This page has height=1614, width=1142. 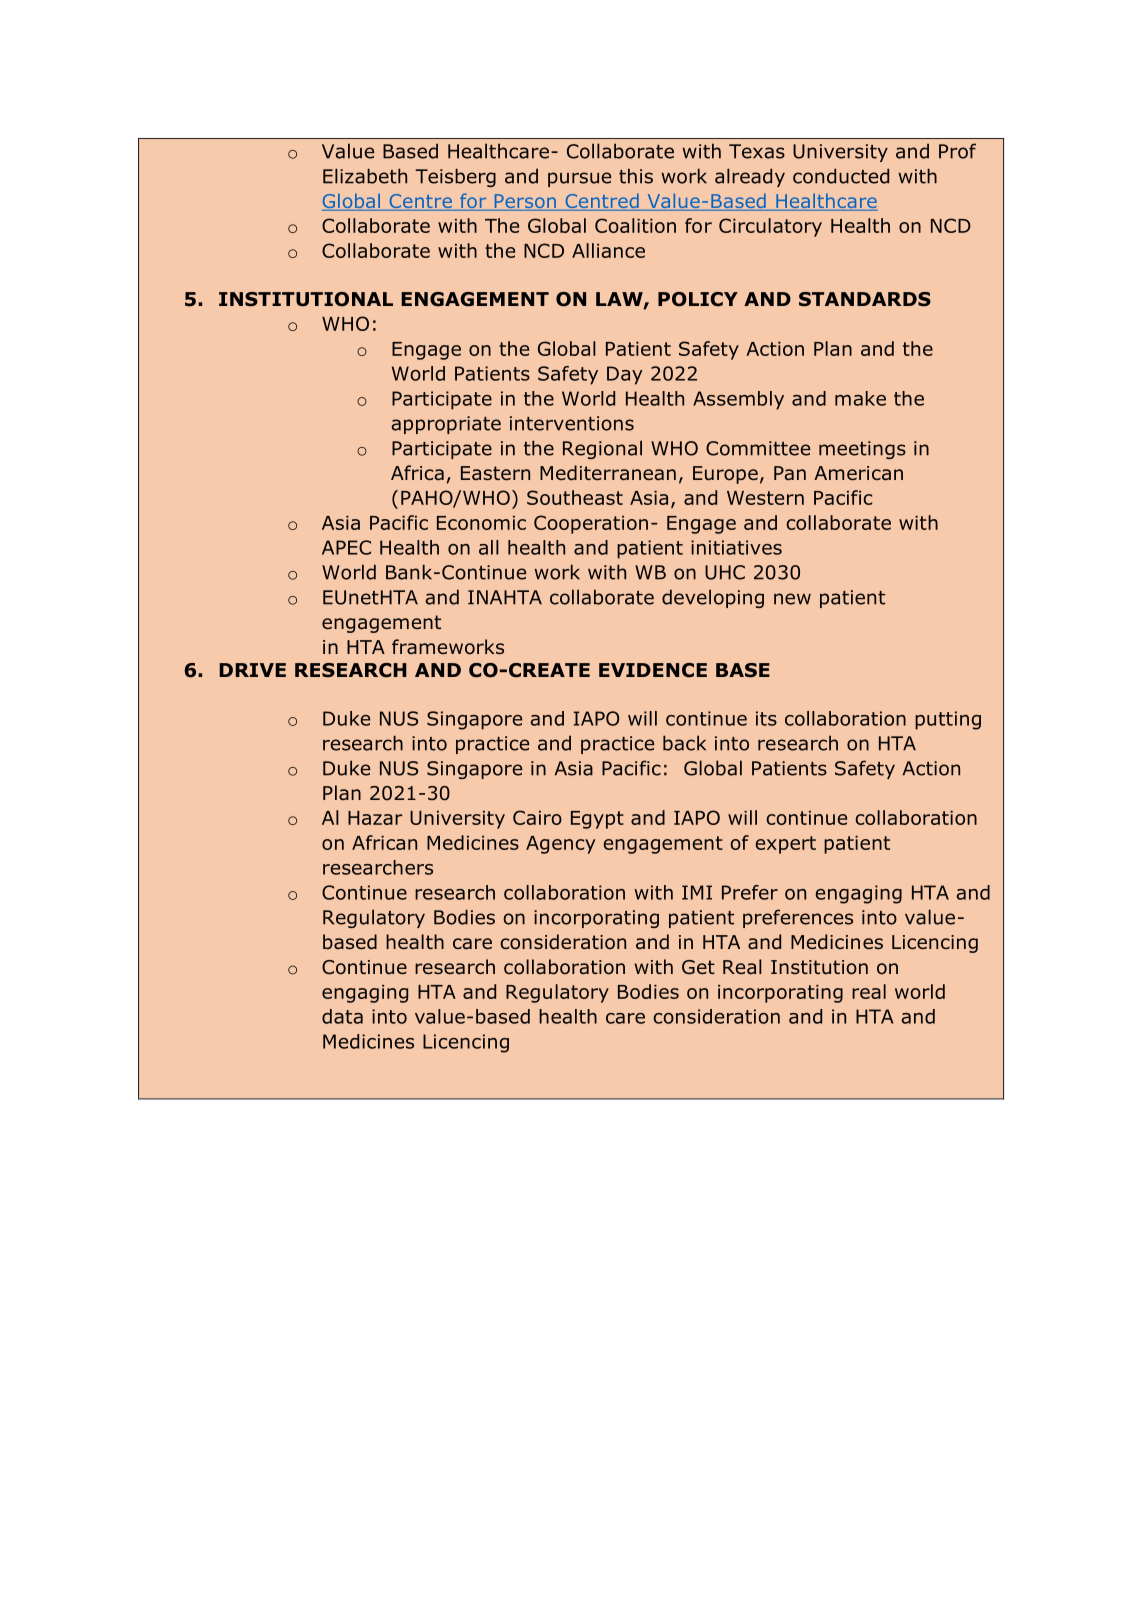 What do you see at coordinates (375, 818) in the page?
I see `Hazar` at bounding box center [375, 818].
